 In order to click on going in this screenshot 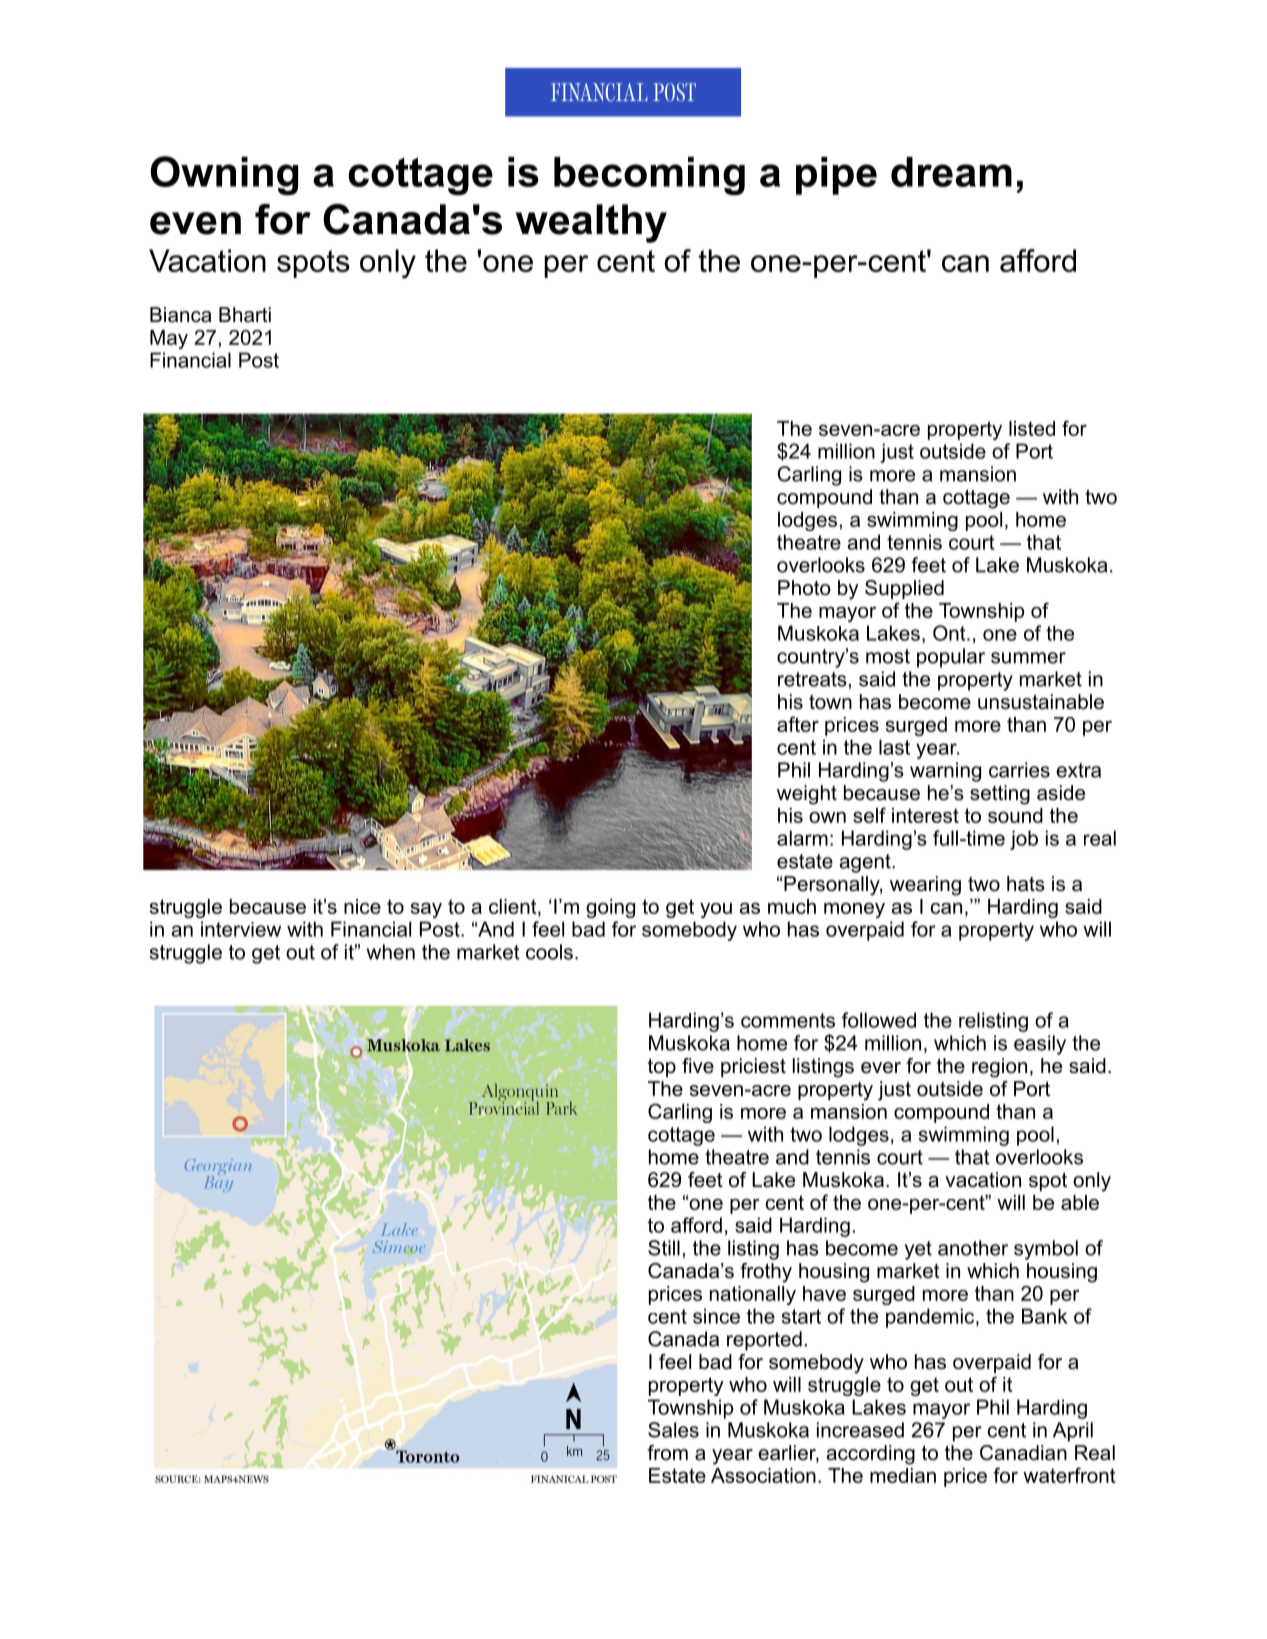, I will do `click(610, 908)`.
